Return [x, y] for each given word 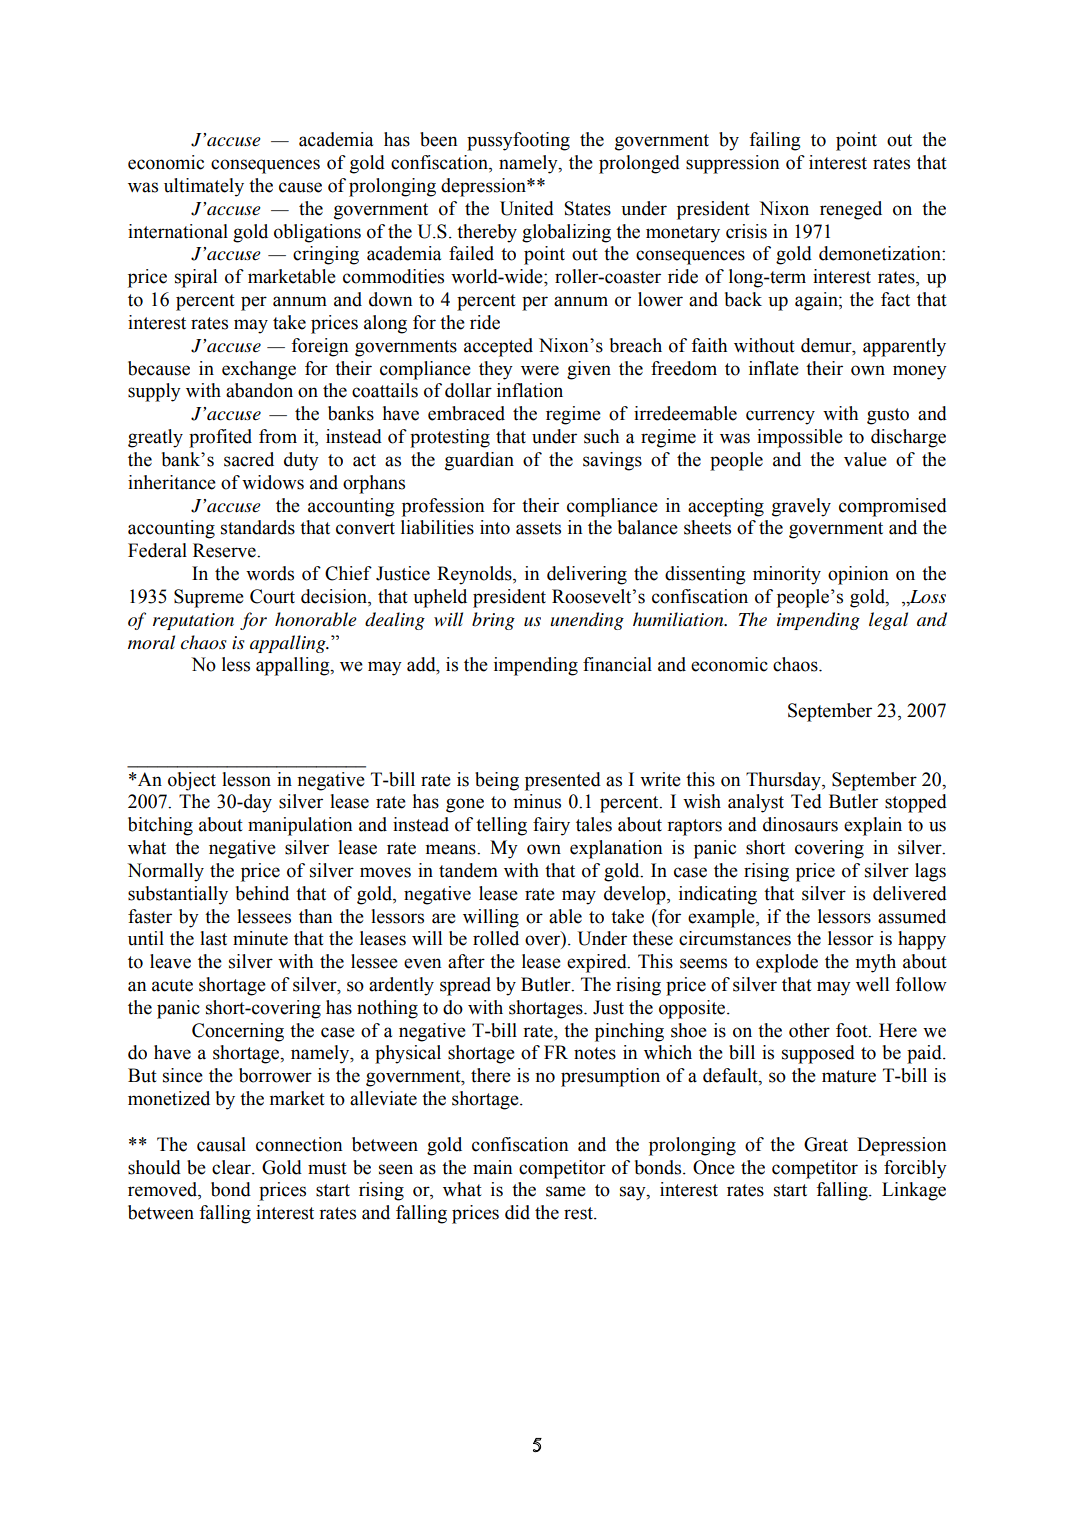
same [566, 1191]
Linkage [914, 1191]
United [527, 208]
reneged [851, 210]
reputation [193, 621]
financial [617, 664]
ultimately [204, 187]
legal [888, 621]
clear [232, 1167]
